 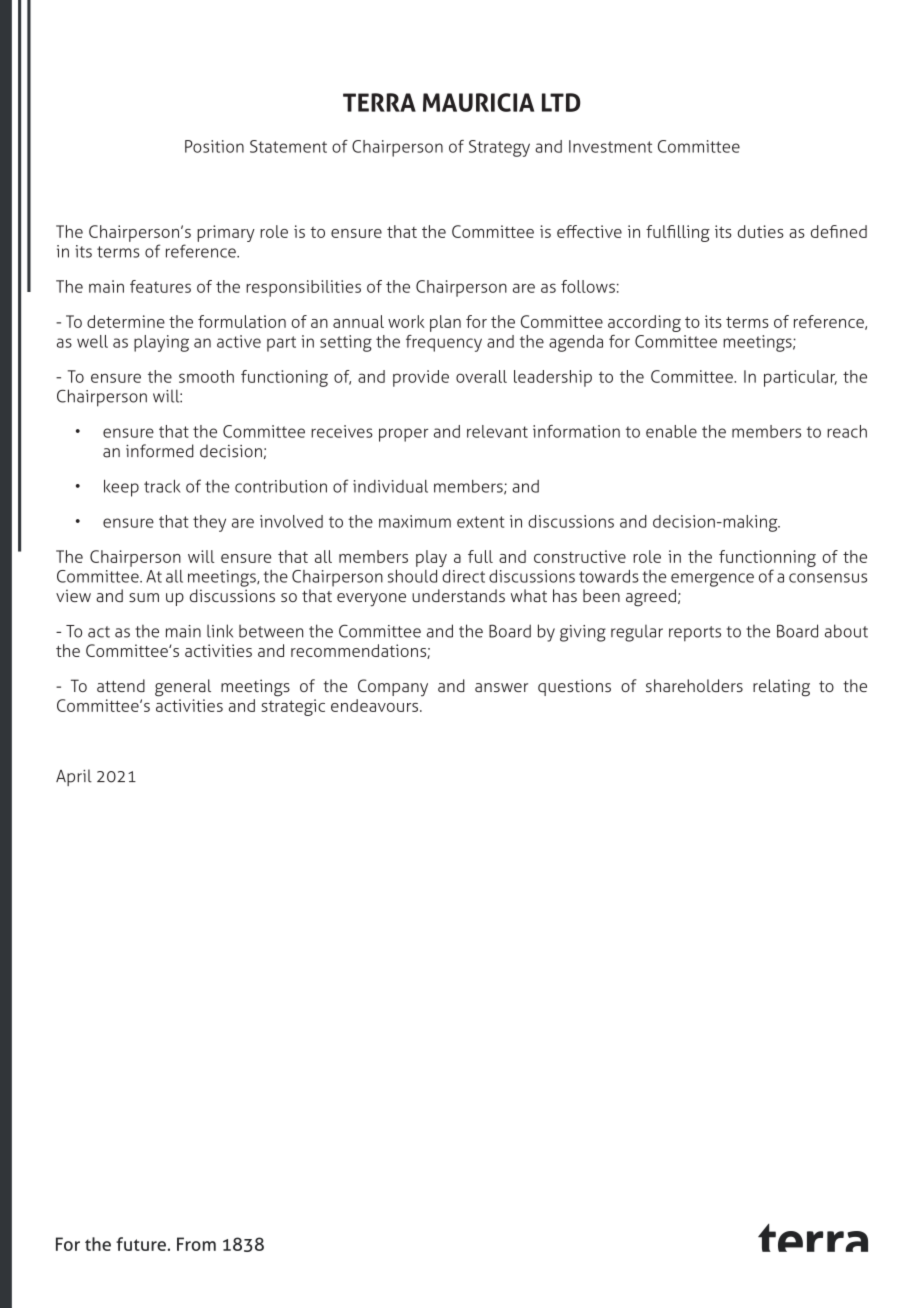 I want to click on plan, so click(x=445, y=323).
